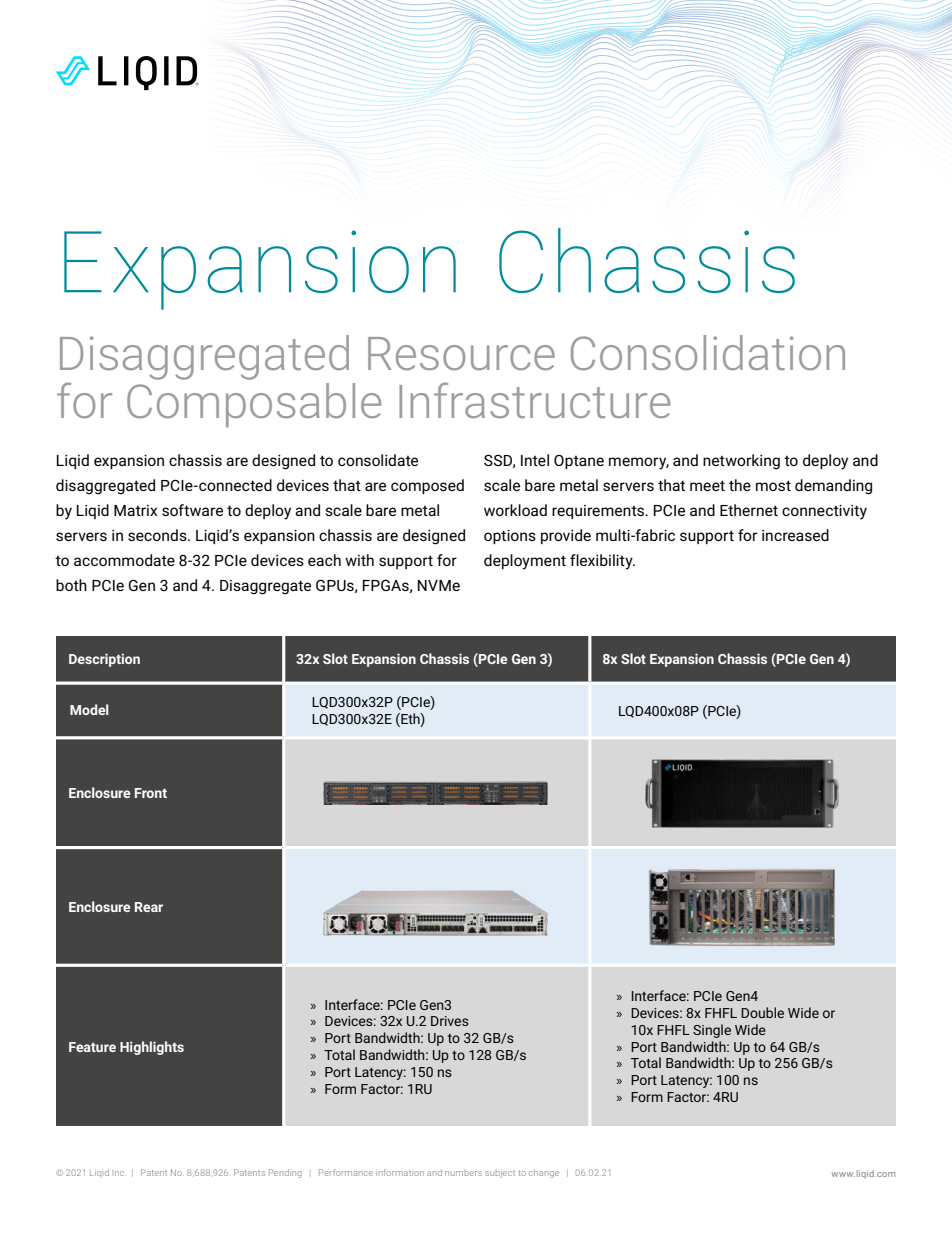 The image size is (952, 1233). I want to click on Drives, so click(450, 1021).
